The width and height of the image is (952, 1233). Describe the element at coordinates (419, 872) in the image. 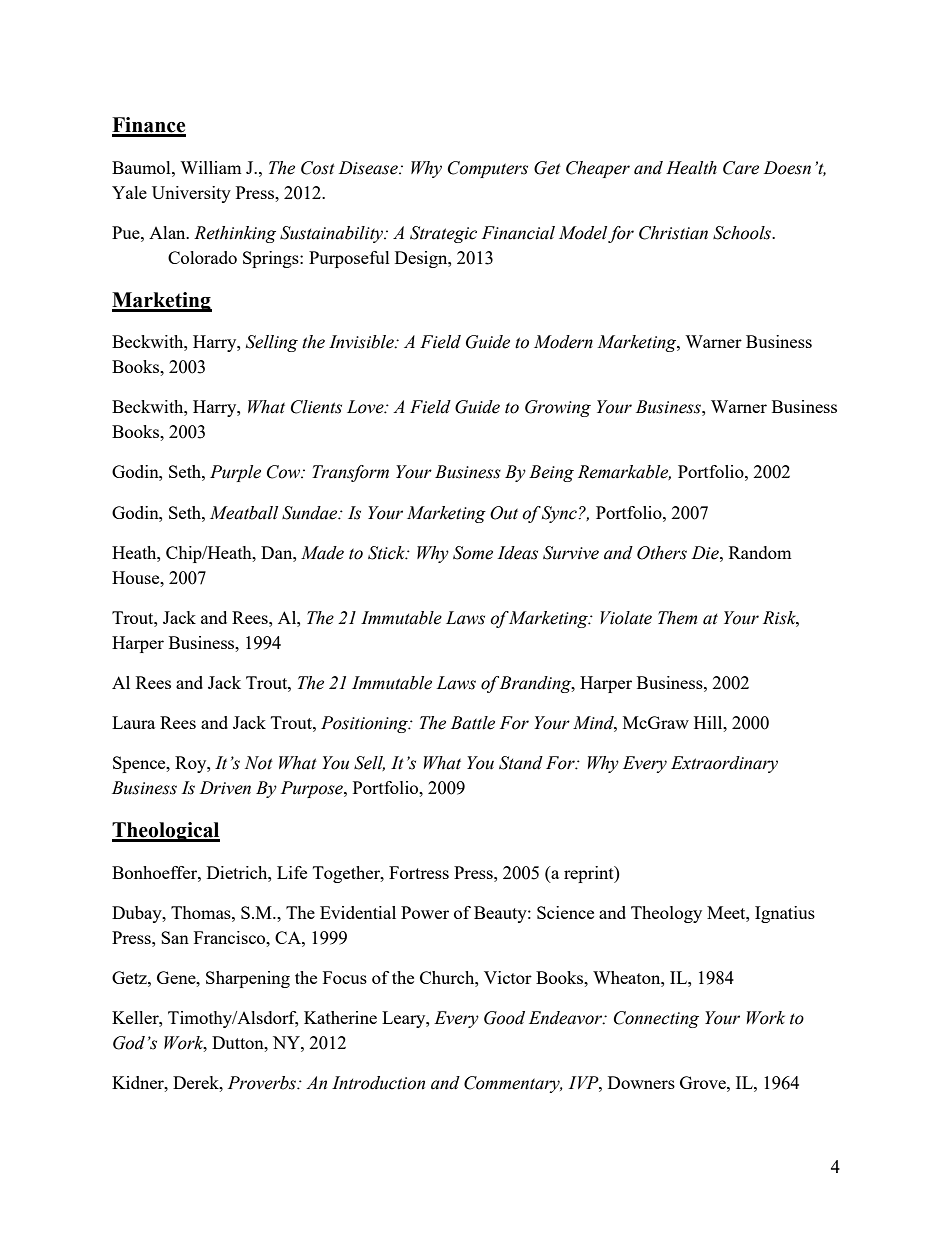

I see `Fortress` at that location.
